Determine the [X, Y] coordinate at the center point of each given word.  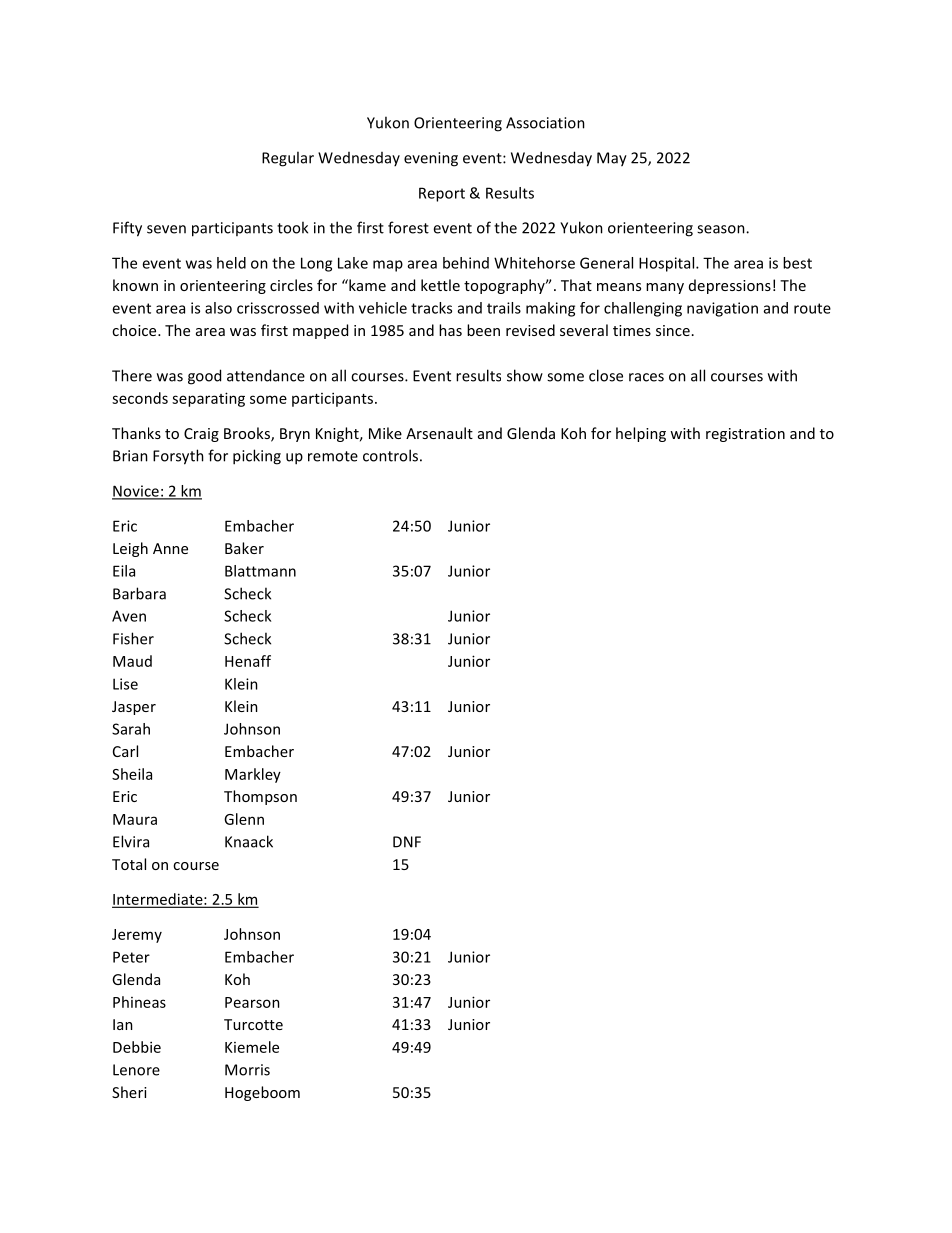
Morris [247, 1070]
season [722, 229]
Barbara [139, 593]
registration [745, 435]
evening [431, 159]
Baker [244, 548]
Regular [288, 159]
